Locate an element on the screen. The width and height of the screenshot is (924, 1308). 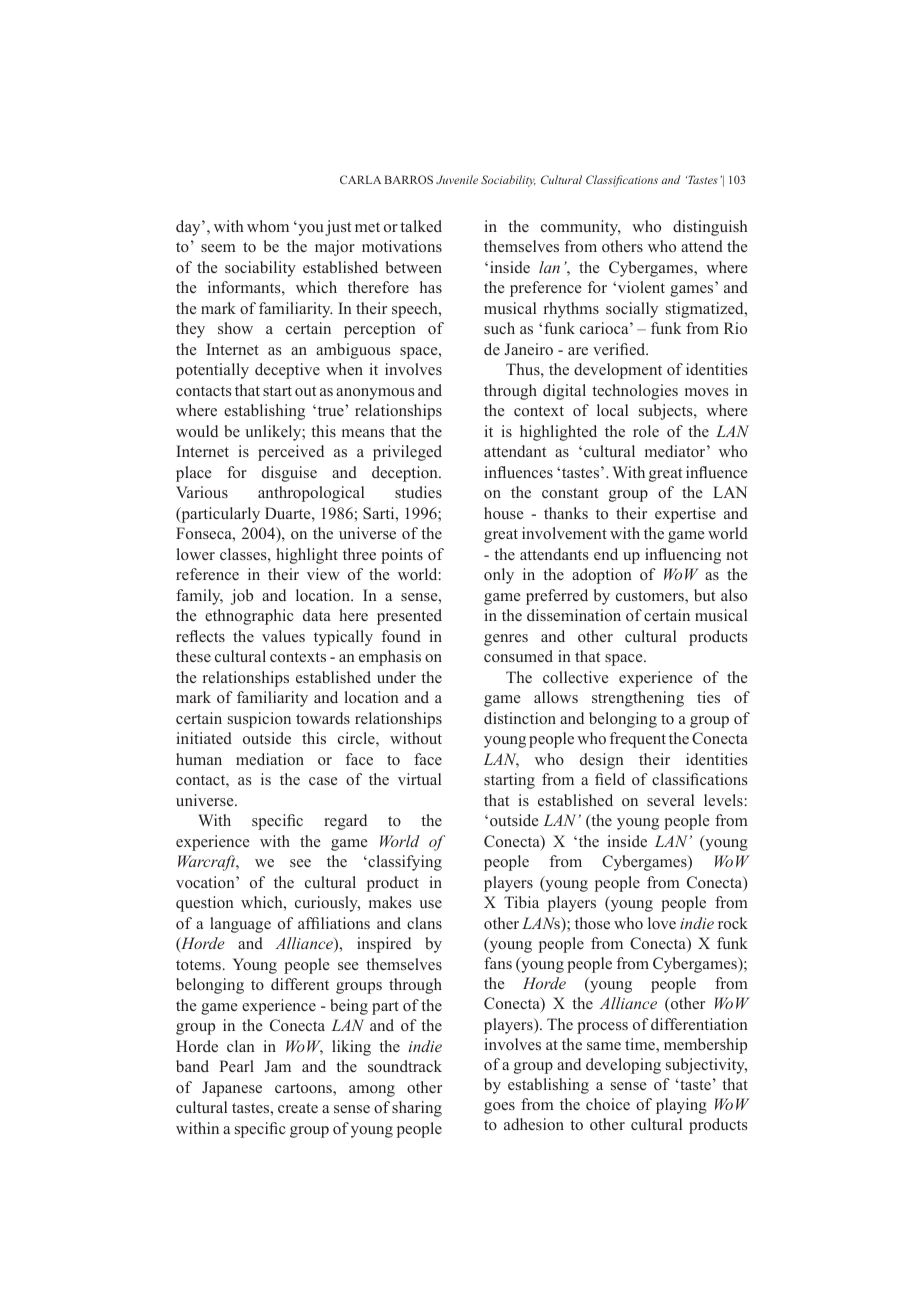
Japanese is located at coordinates (232, 1089).
